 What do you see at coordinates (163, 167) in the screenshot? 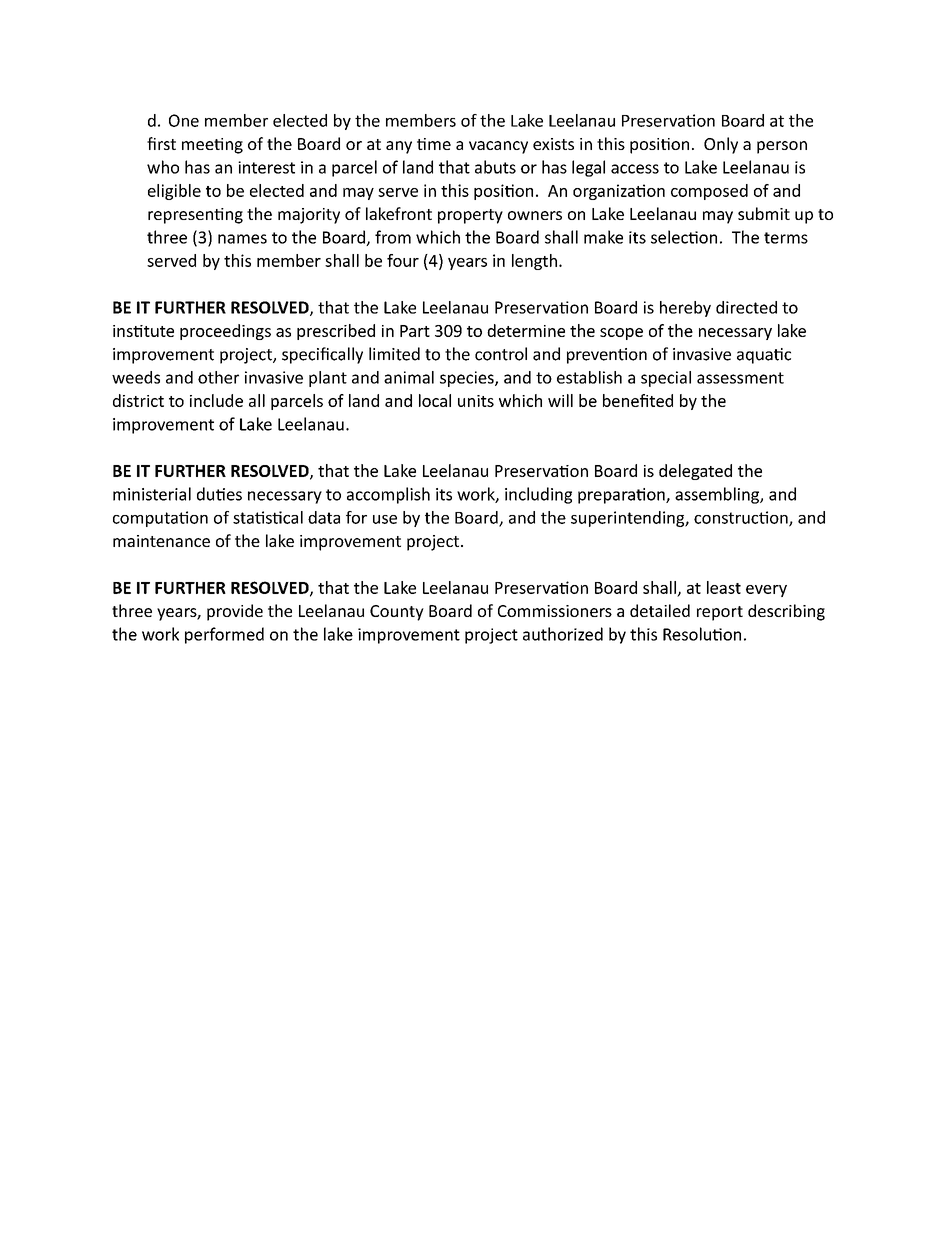
I see `who` at bounding box center [163, 167].
